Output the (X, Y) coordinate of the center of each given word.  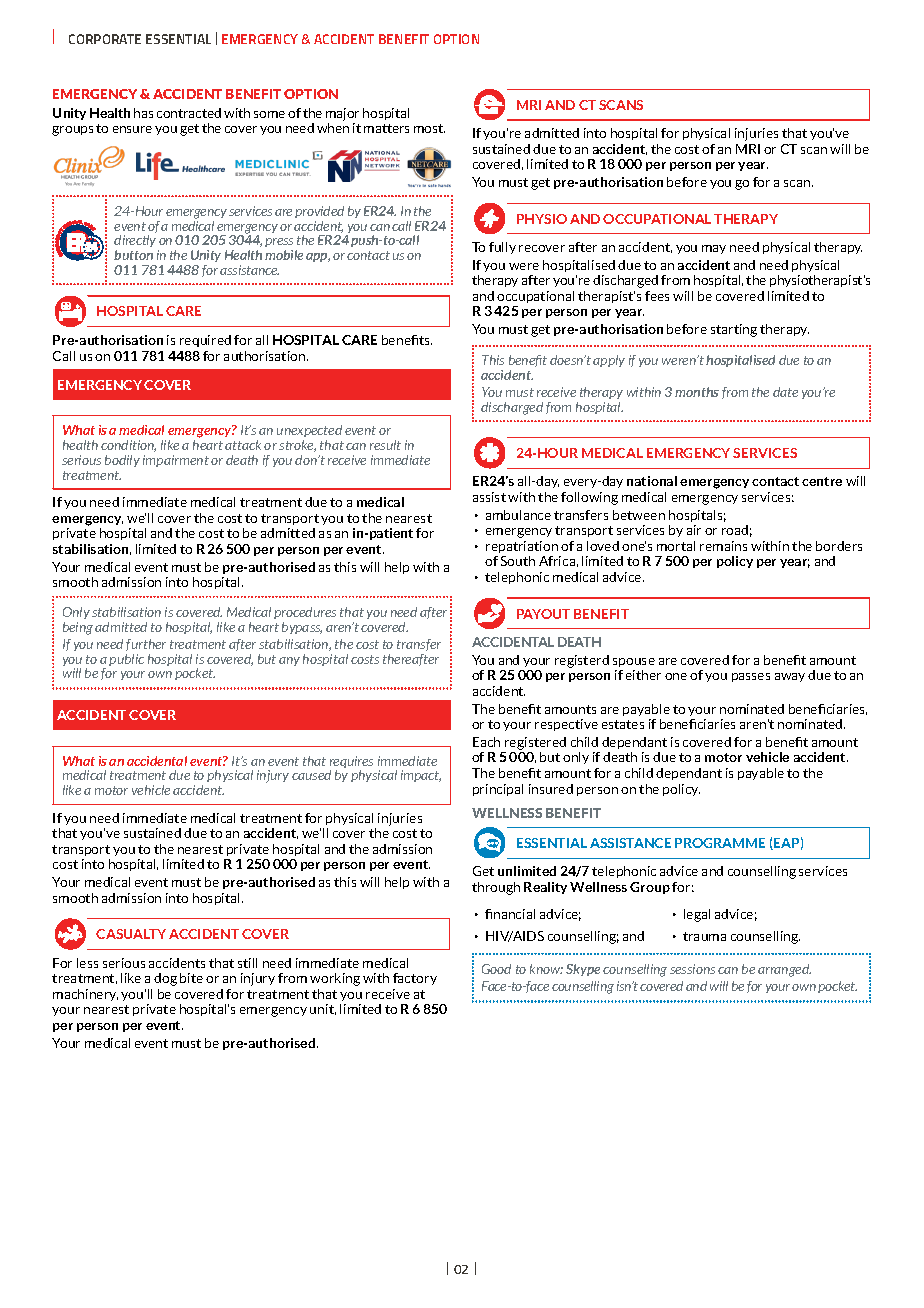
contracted (189, 113)
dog (165, 979)
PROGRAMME (720, 843)
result (385, 445)
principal (498, 790)
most (429, 128)
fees (657, 296)
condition (128, 446)
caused (311, 775)
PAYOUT (543, 614)
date (785, 392)
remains (723, 546)
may (714, 249)
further (146, 645)
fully (502, 248)
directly (136, 243)
